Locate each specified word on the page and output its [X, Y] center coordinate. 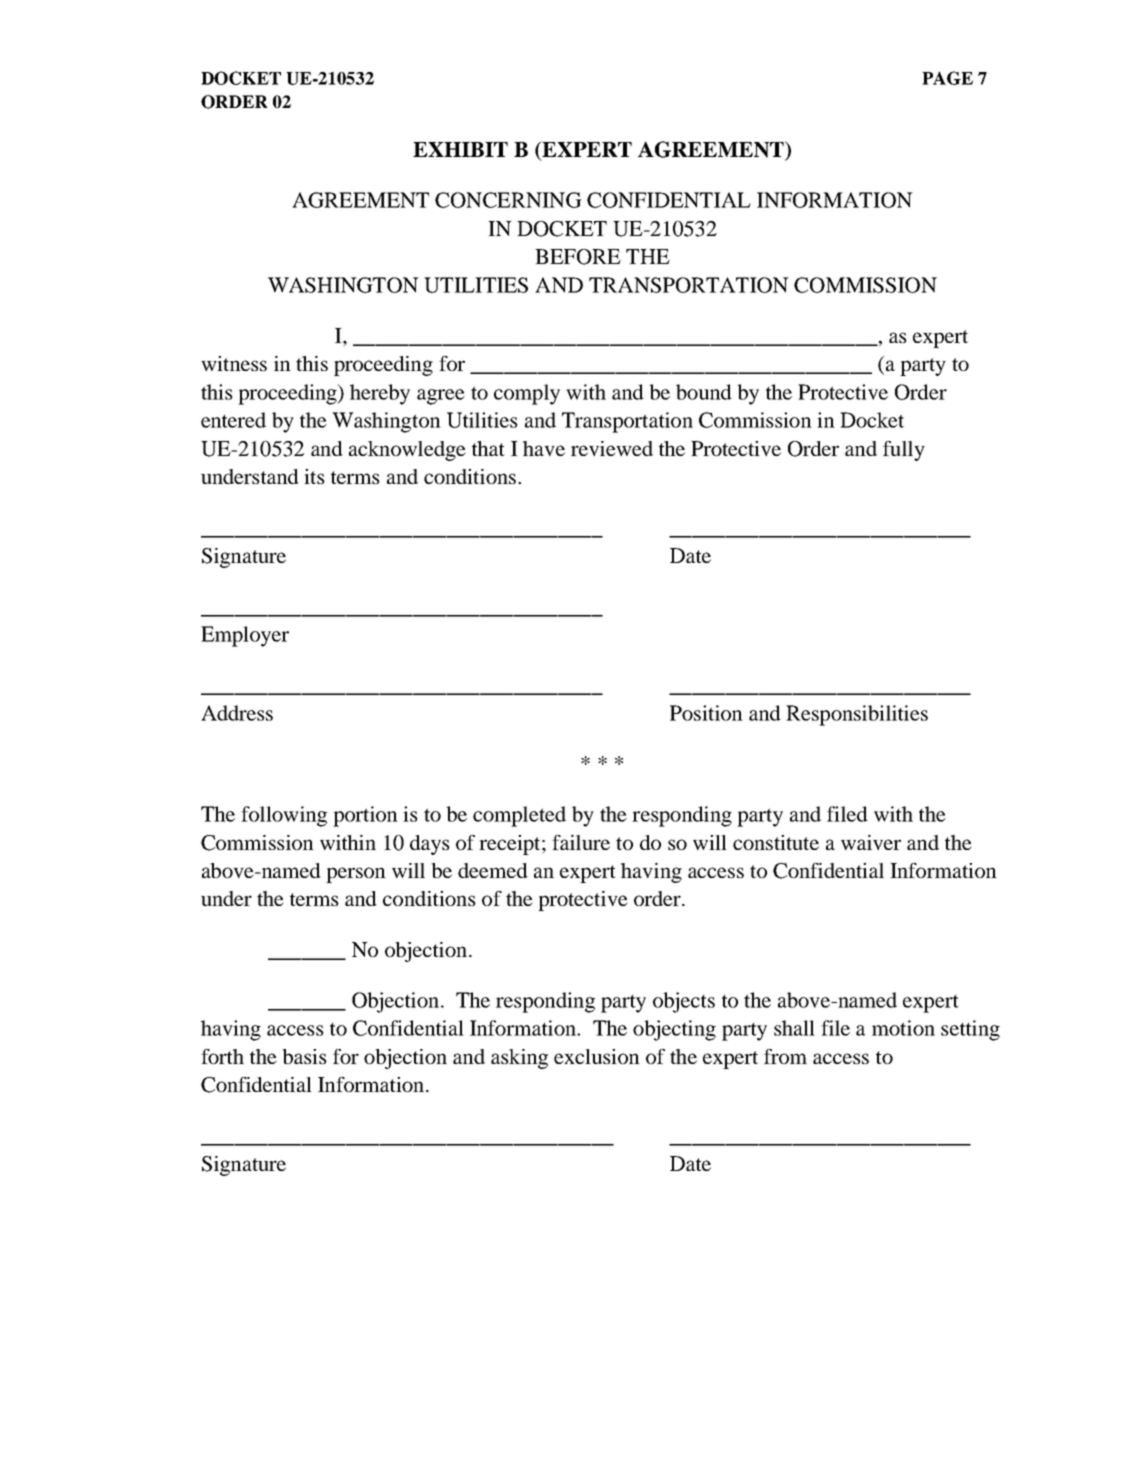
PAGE [947, 78]
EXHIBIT [460, 149]
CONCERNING [508, 200]
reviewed [612, 448]
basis [304, 1056]
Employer [245, 636]
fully [904, 451]
